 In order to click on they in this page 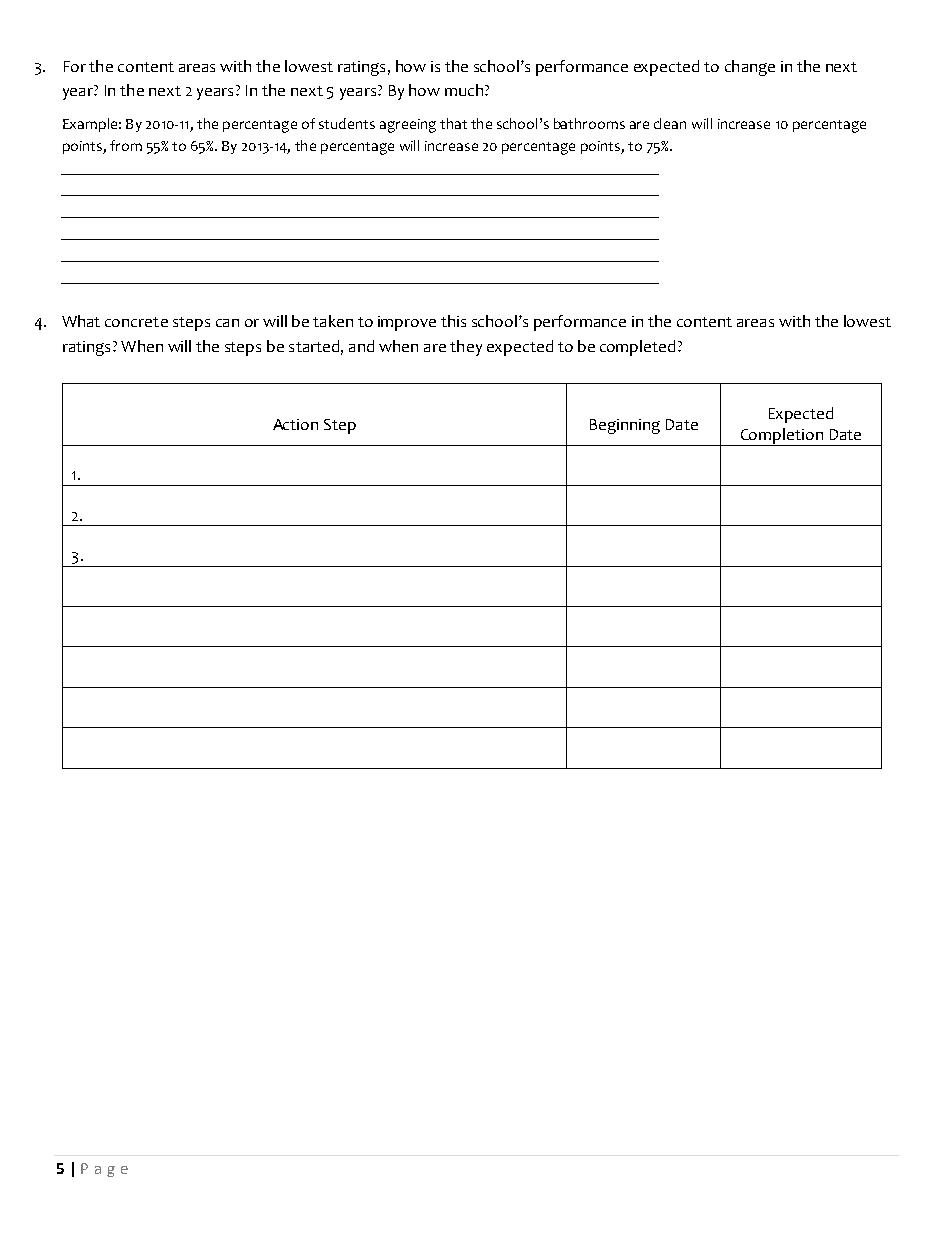, I will do `click(466, 348)`.
